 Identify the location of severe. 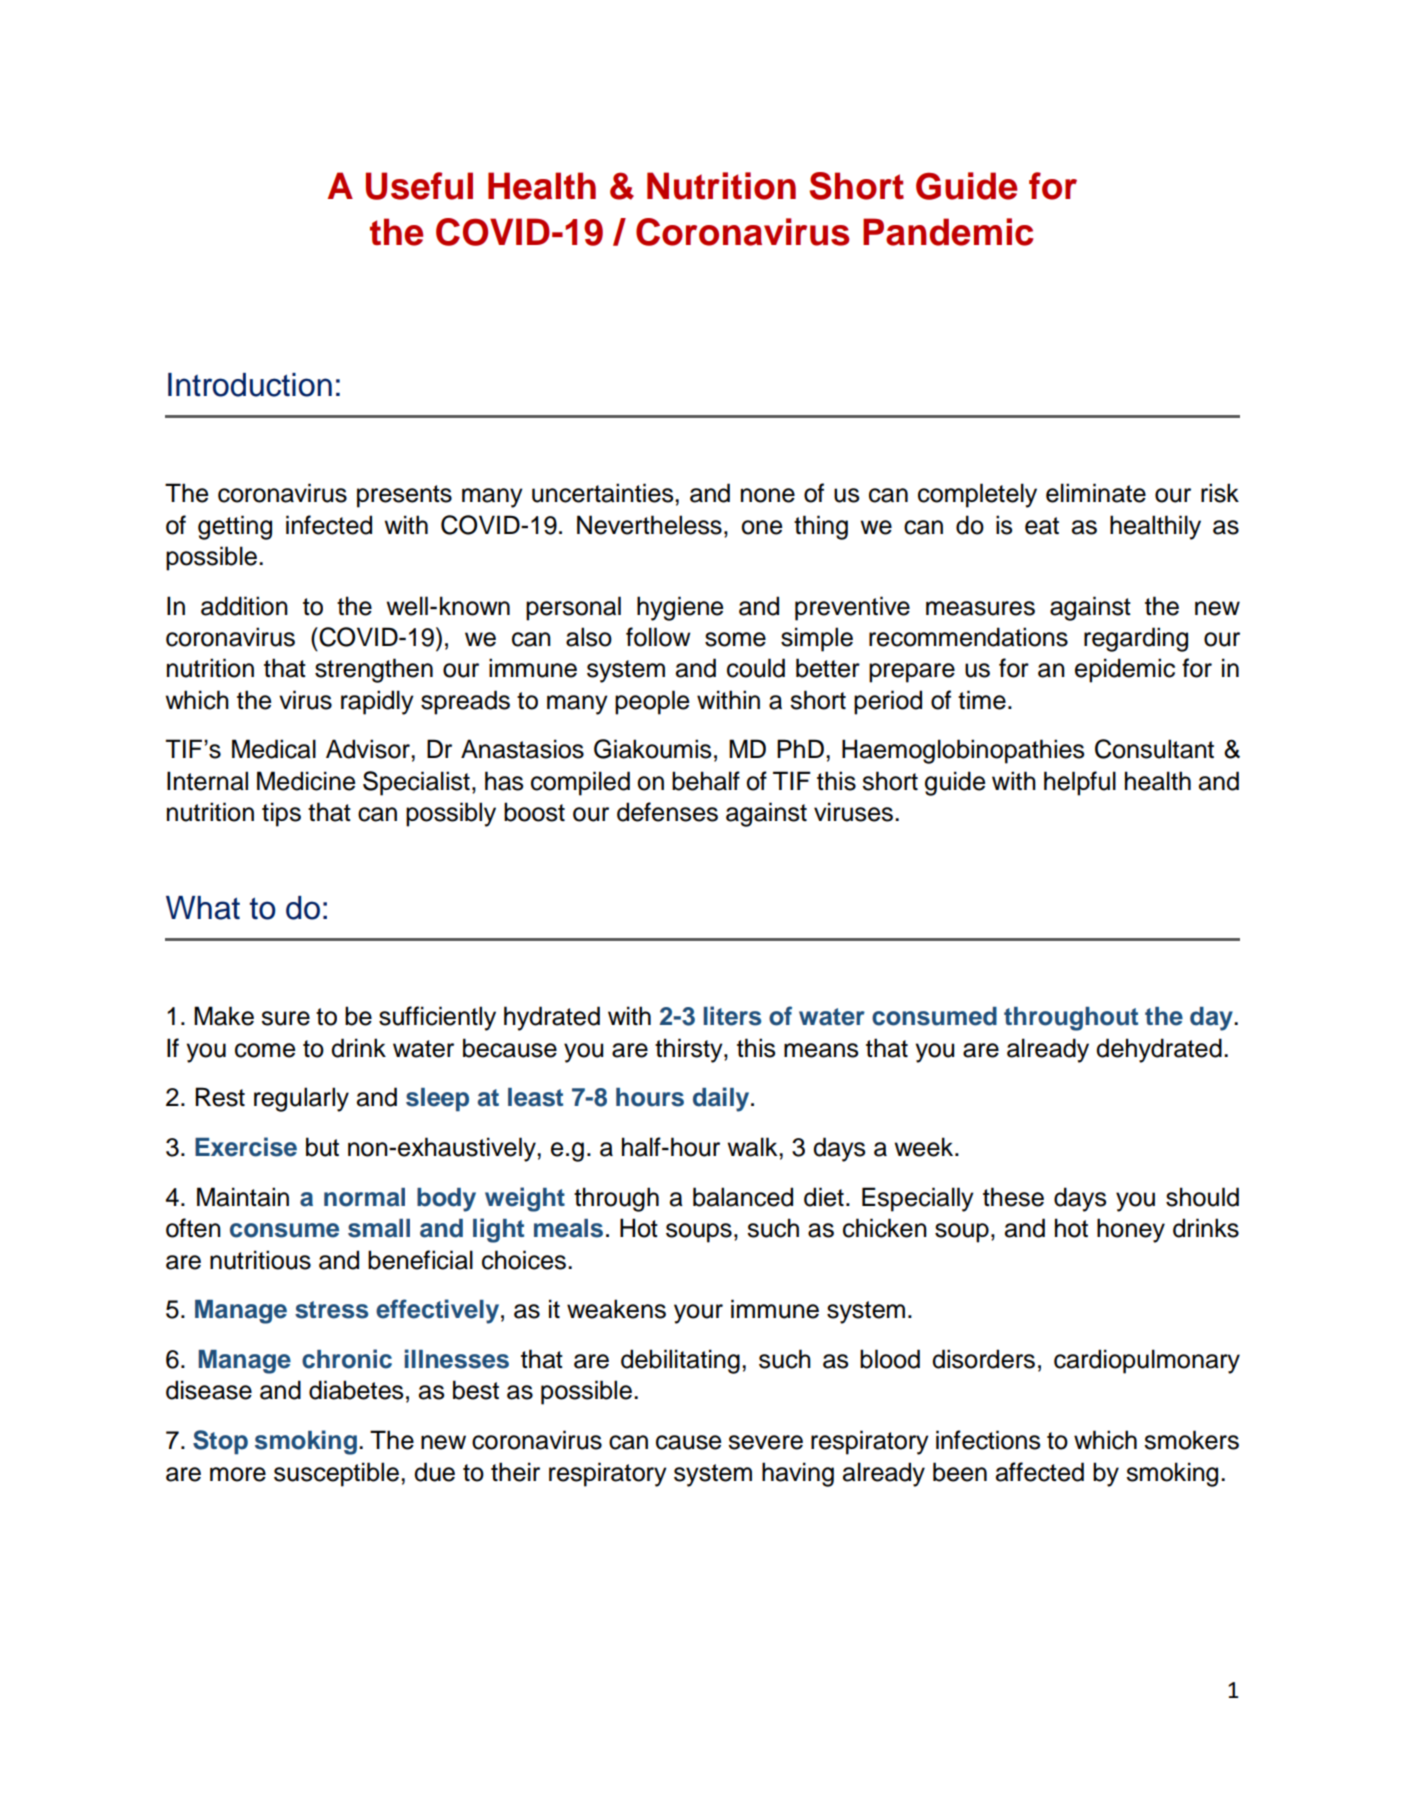
(765, 1442).
